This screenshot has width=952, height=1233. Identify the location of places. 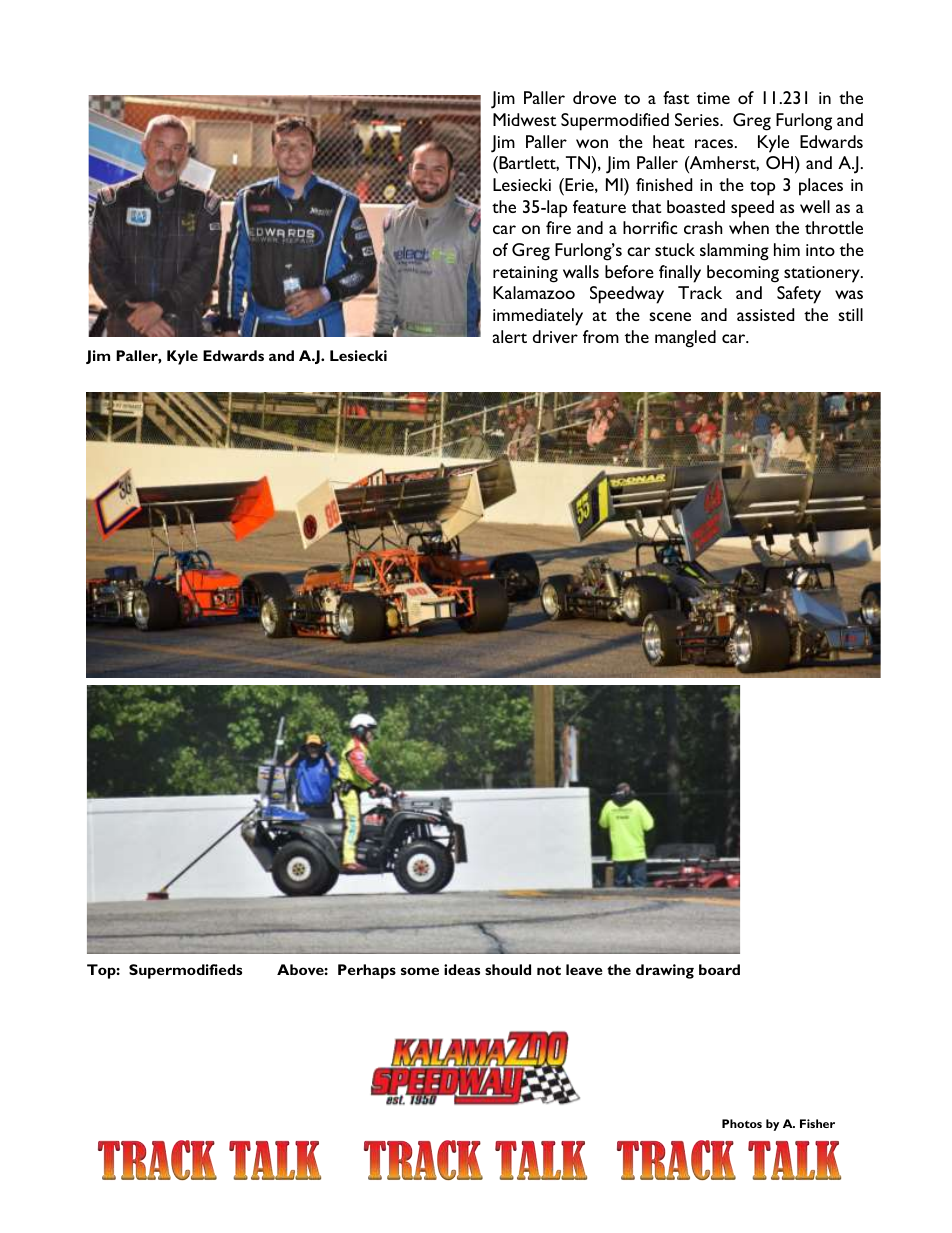
(821, 187).
